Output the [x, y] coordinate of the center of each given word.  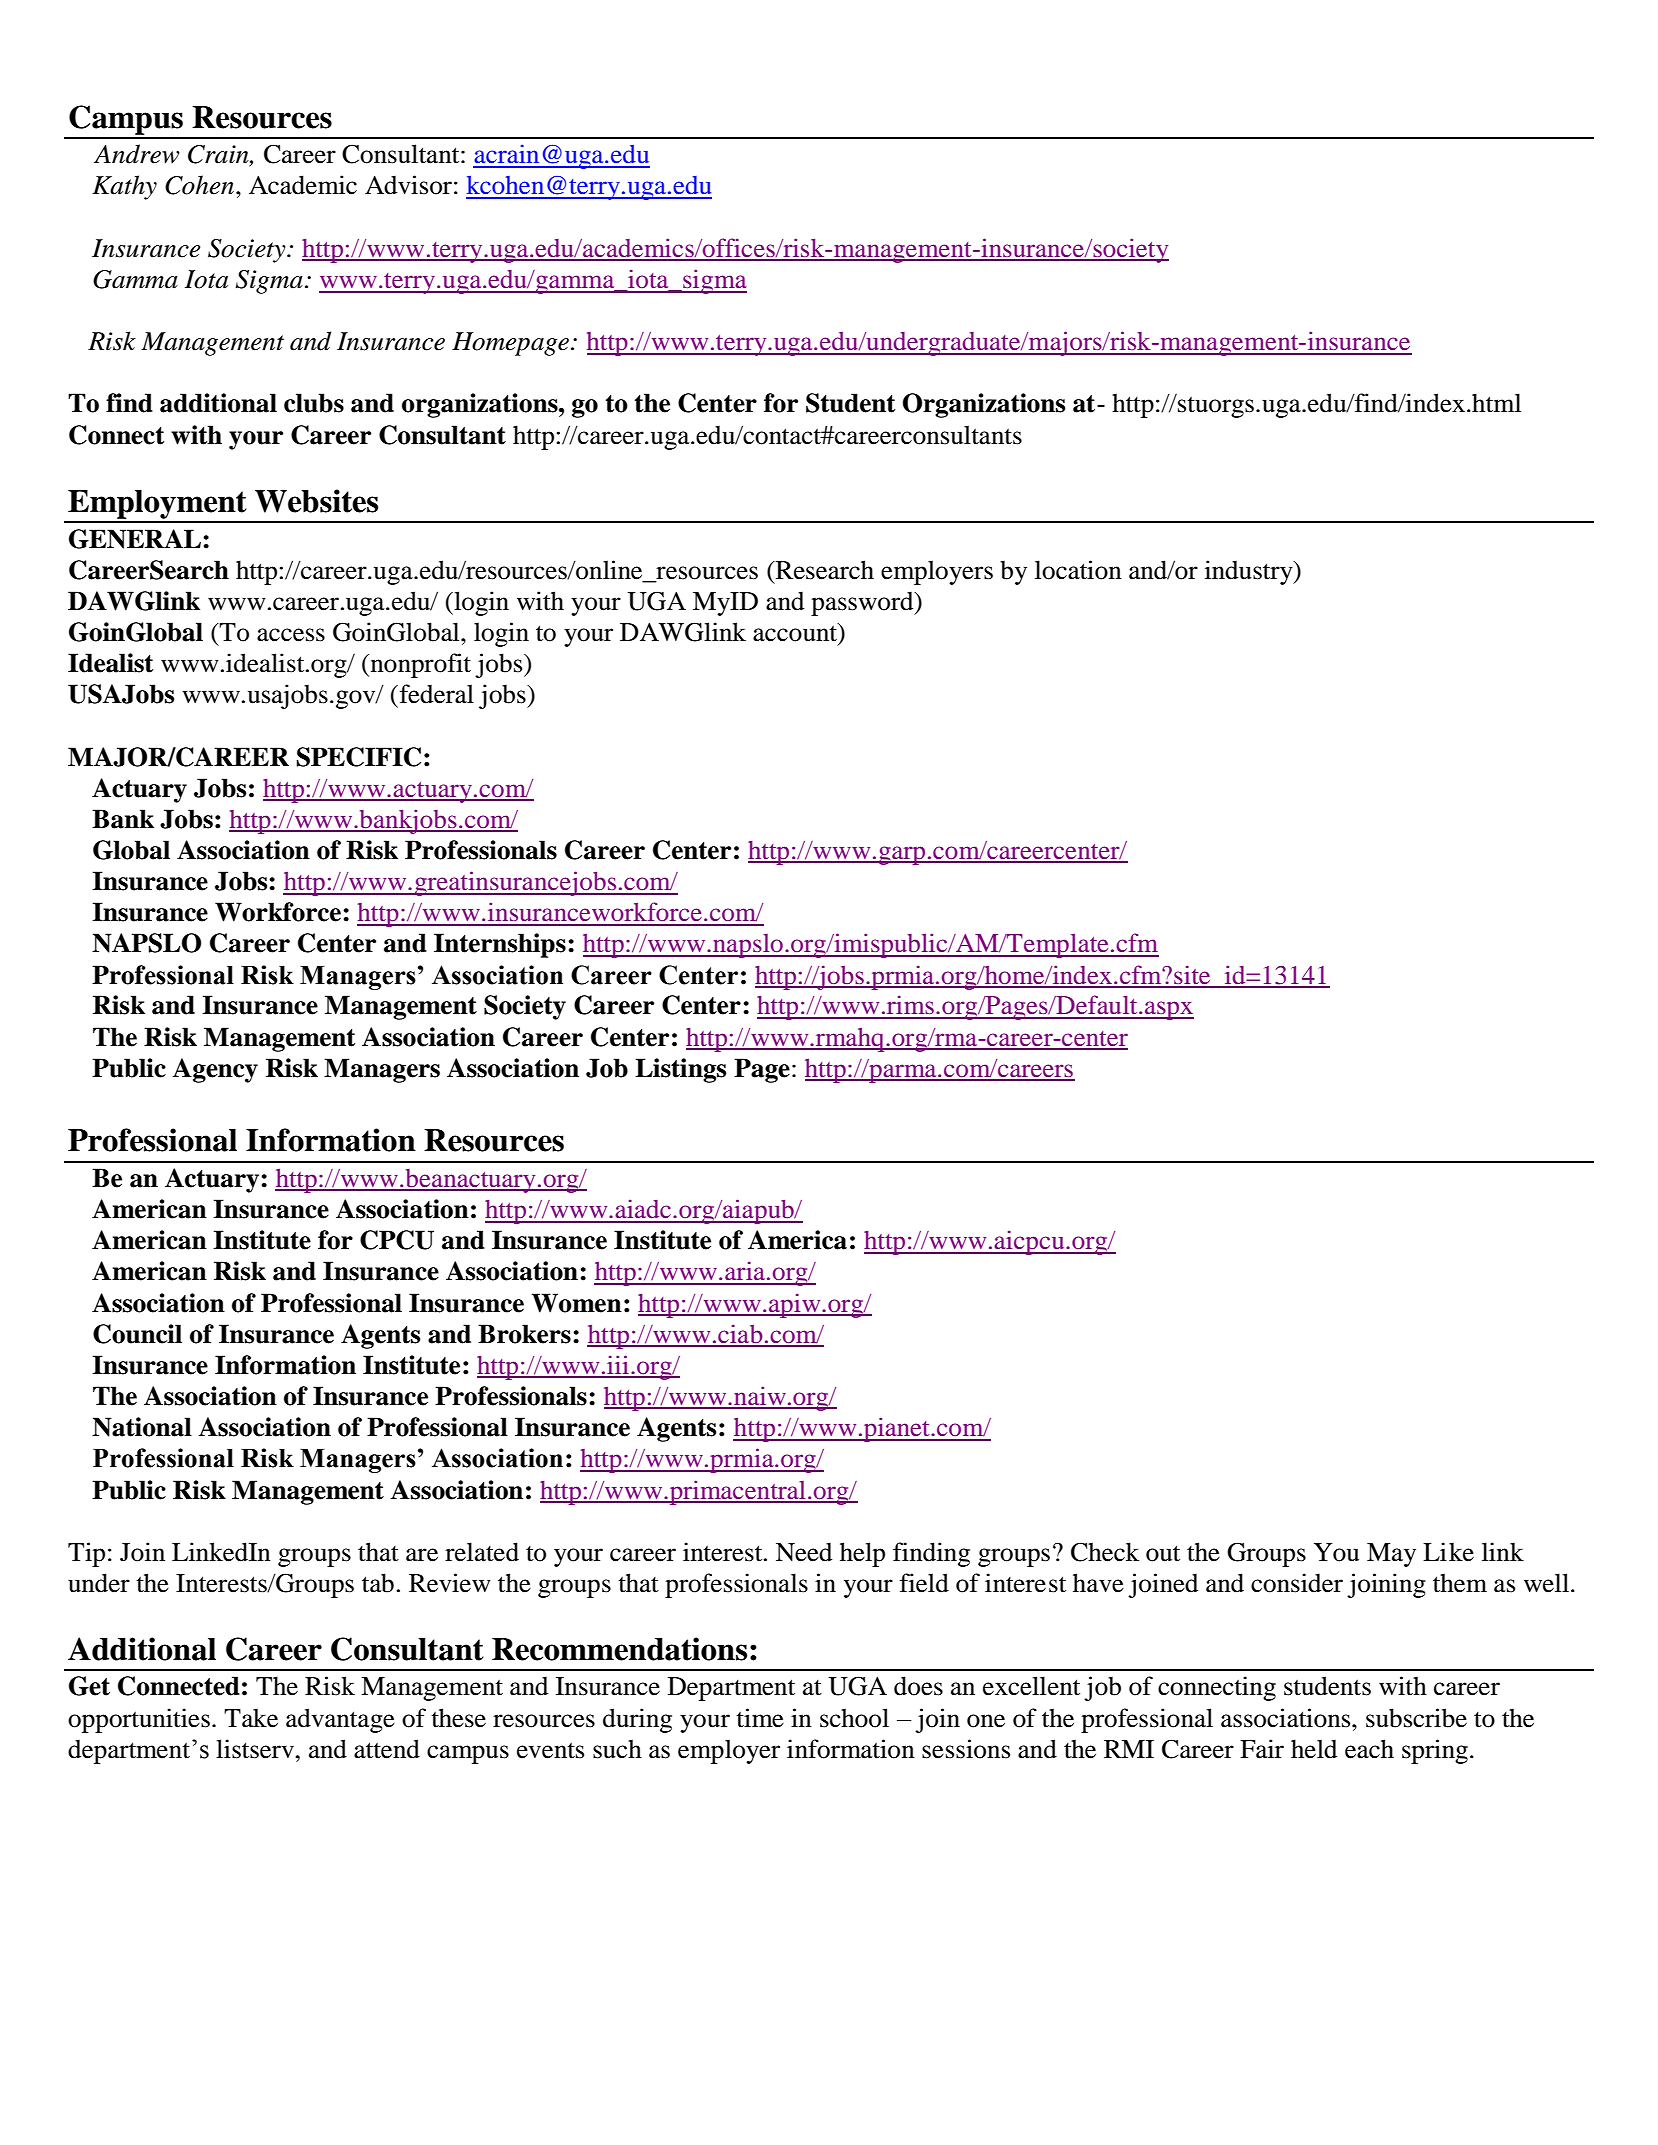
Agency [215, 1070]
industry [1250, 572]
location [1078, 570]
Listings [680, 1070]
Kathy [124, 187]
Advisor [408, 185]
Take [251, 1718]
